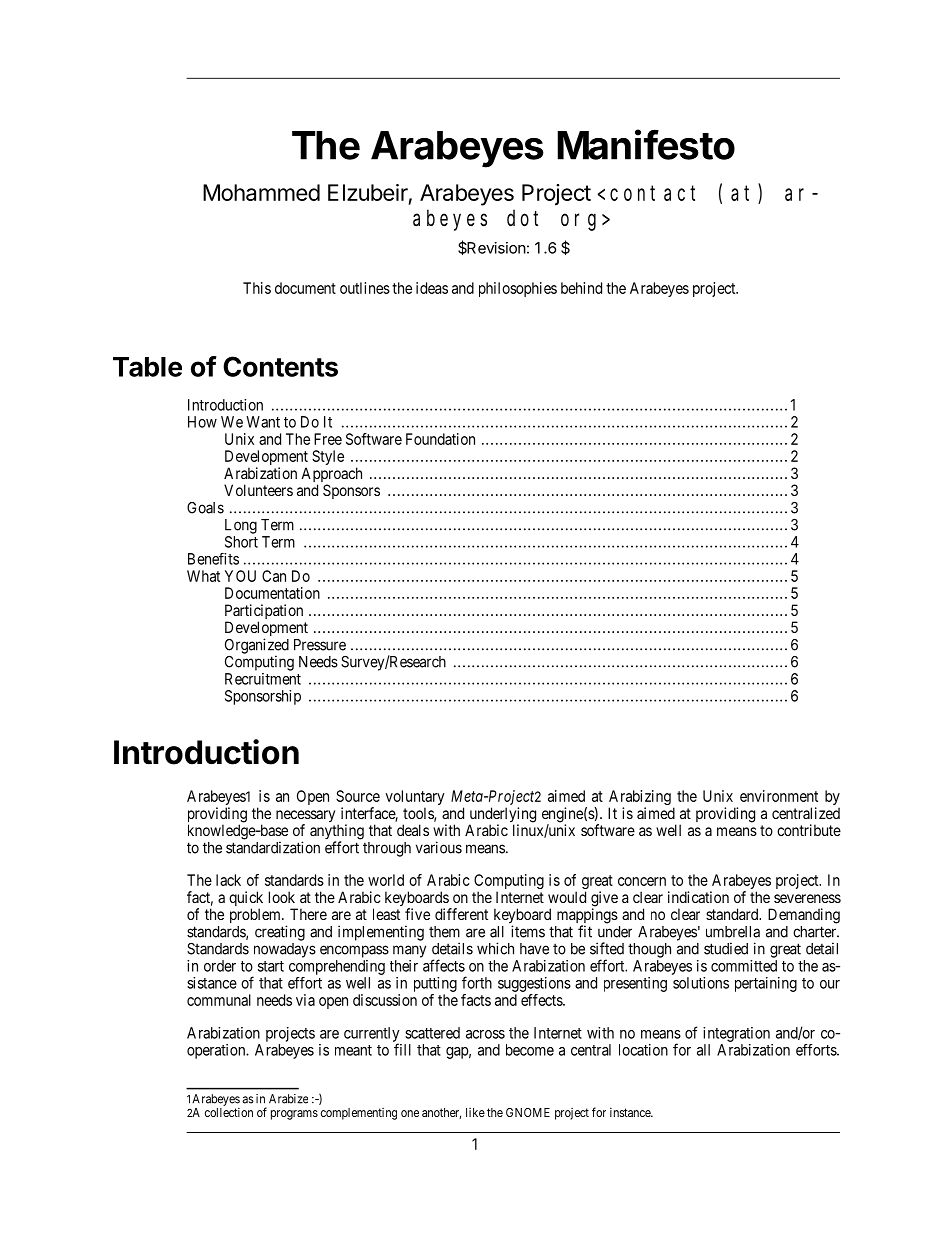  Describe the element at coordinates (258, 490) in the document. I see `Volunteers` at that location.
